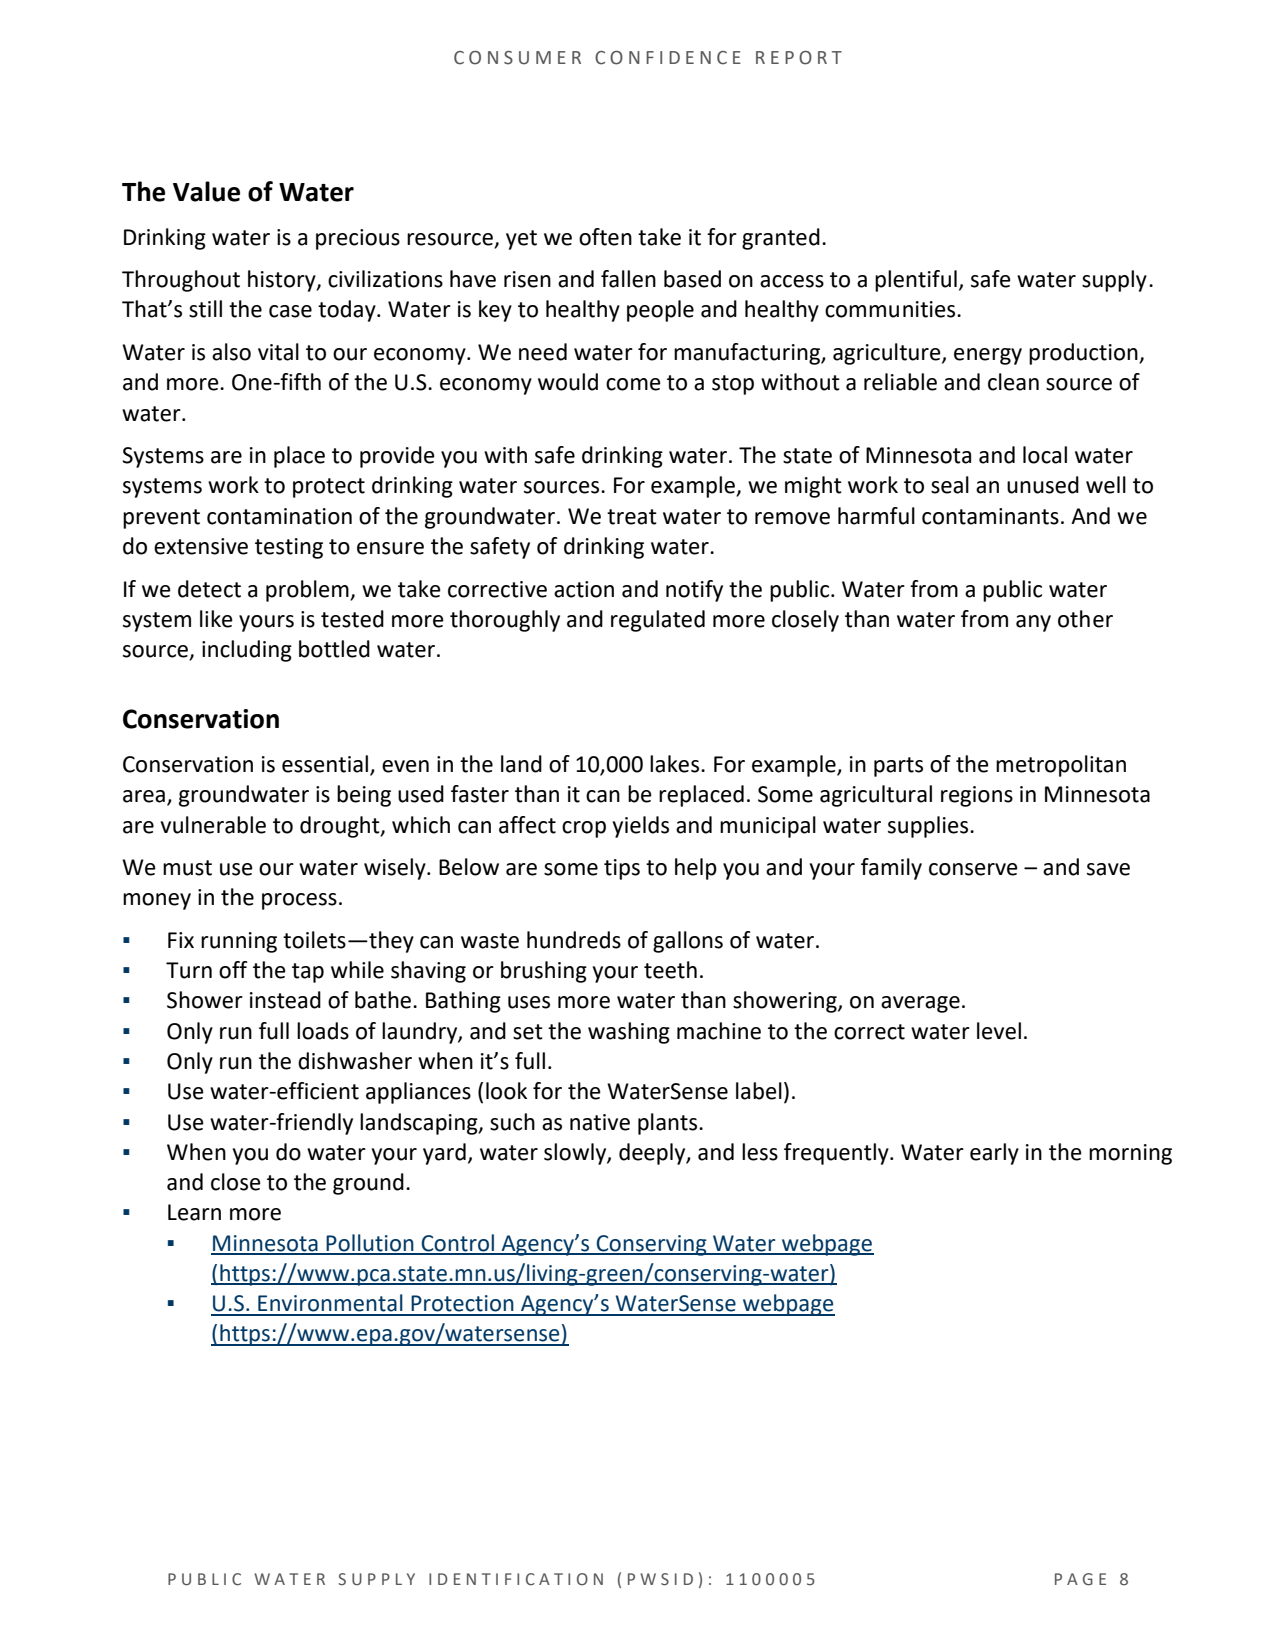 The image size is (1263, 1635). Describe the element at coordinates (605, 237) in the screenshot. I see `often` at that location.
